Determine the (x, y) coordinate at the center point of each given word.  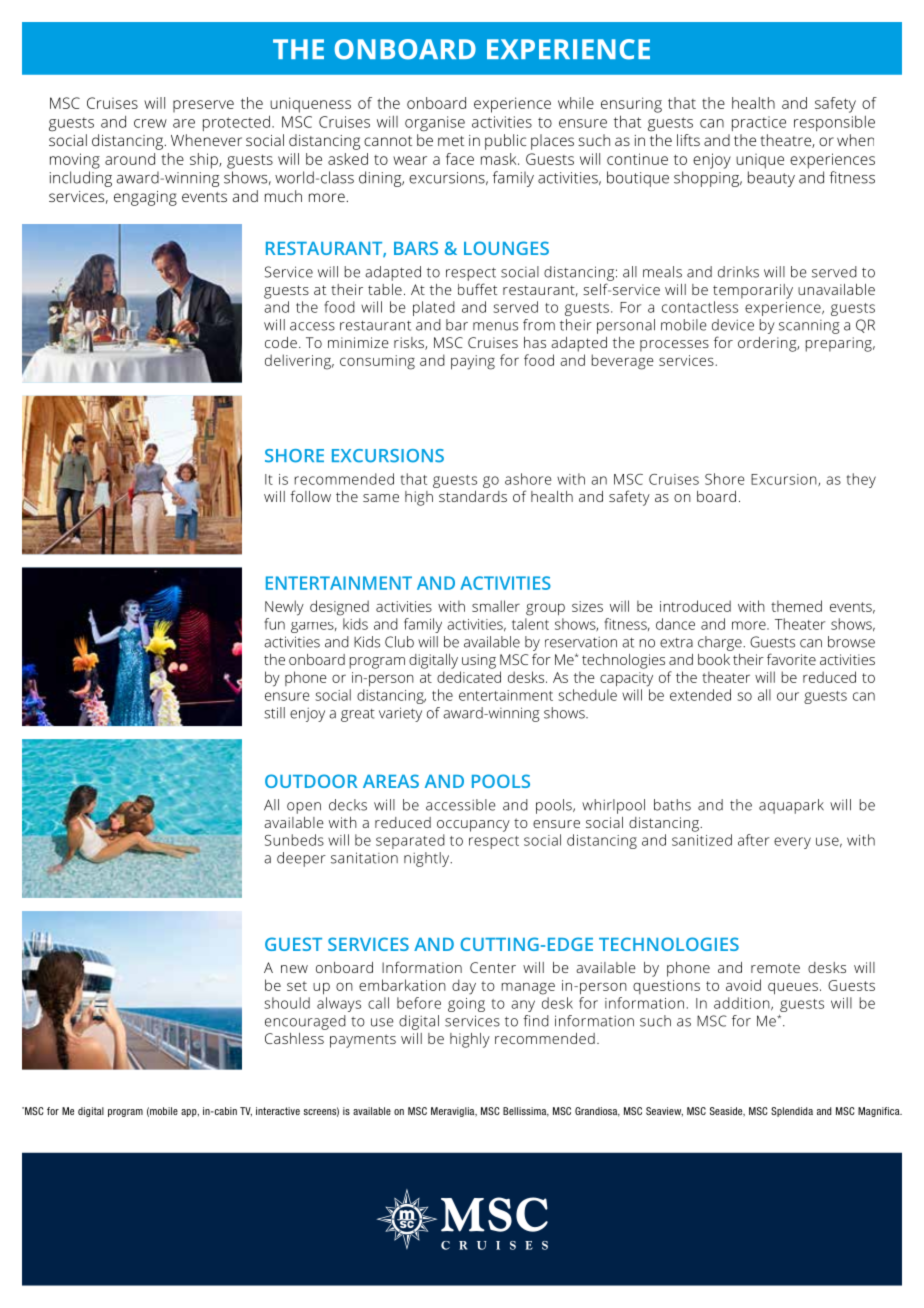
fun (274, 624)
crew (150, 123)
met (451, 141)
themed (796, 606)
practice (759, 123)
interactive (278, 1111)
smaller (496, 606)
